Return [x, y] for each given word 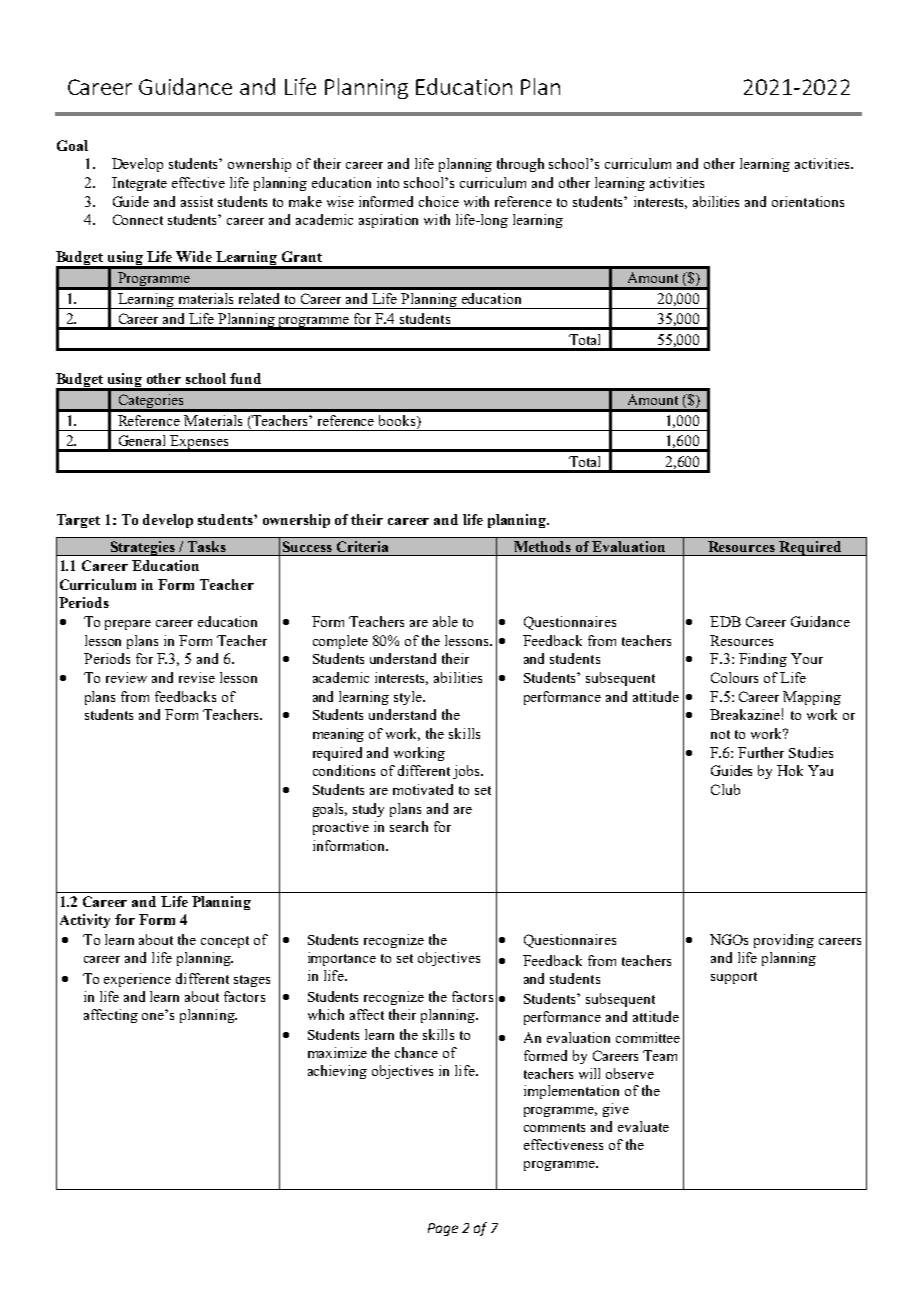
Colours [734, 677]
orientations [808, 201]
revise [197, 677]
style [409, 698]
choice [439, 201]
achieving [337, 1072]
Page [443, 1229]
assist [197, 201]
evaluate [643, 1126]
